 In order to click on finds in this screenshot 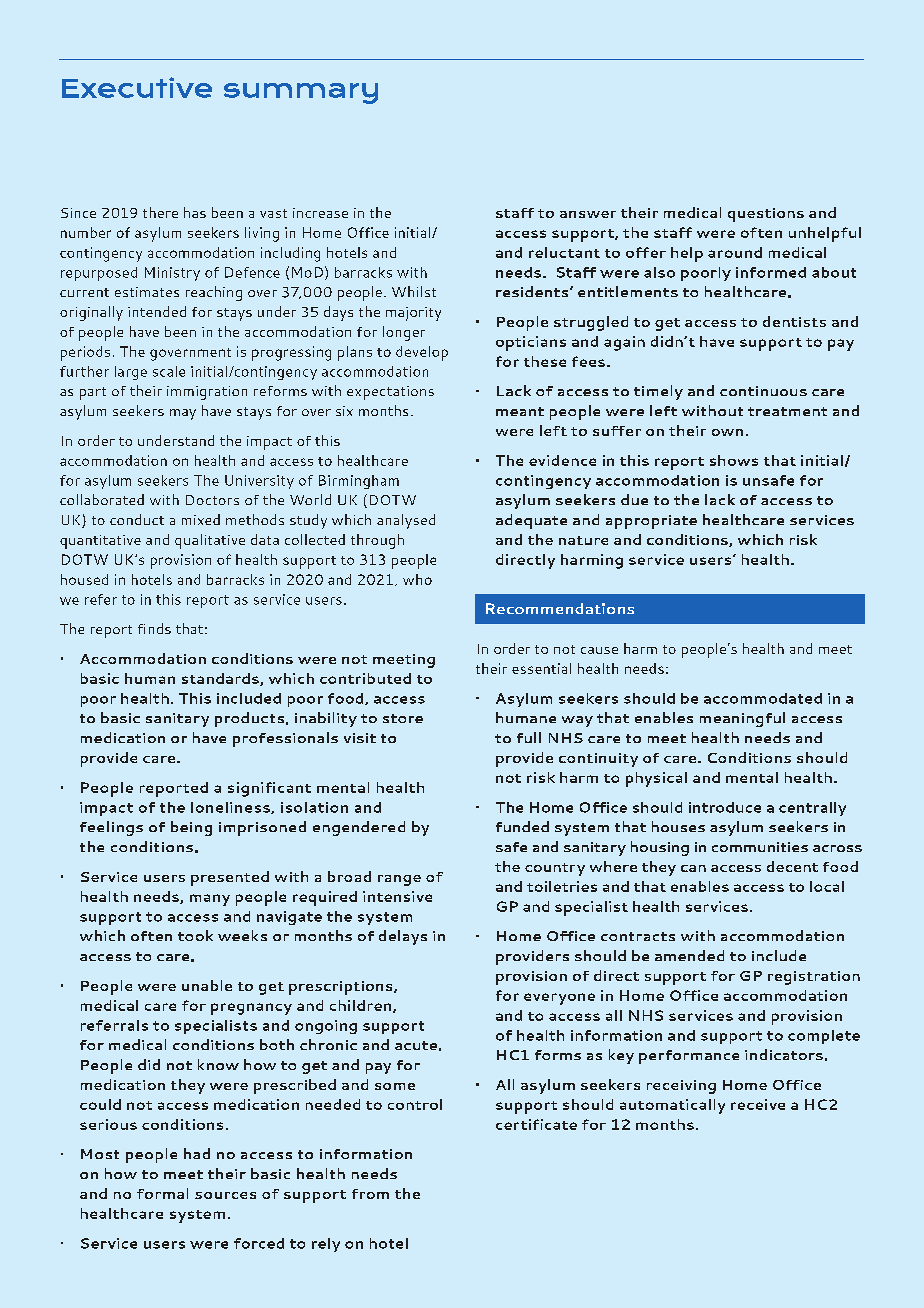, I will do `click(154, 628)`.
